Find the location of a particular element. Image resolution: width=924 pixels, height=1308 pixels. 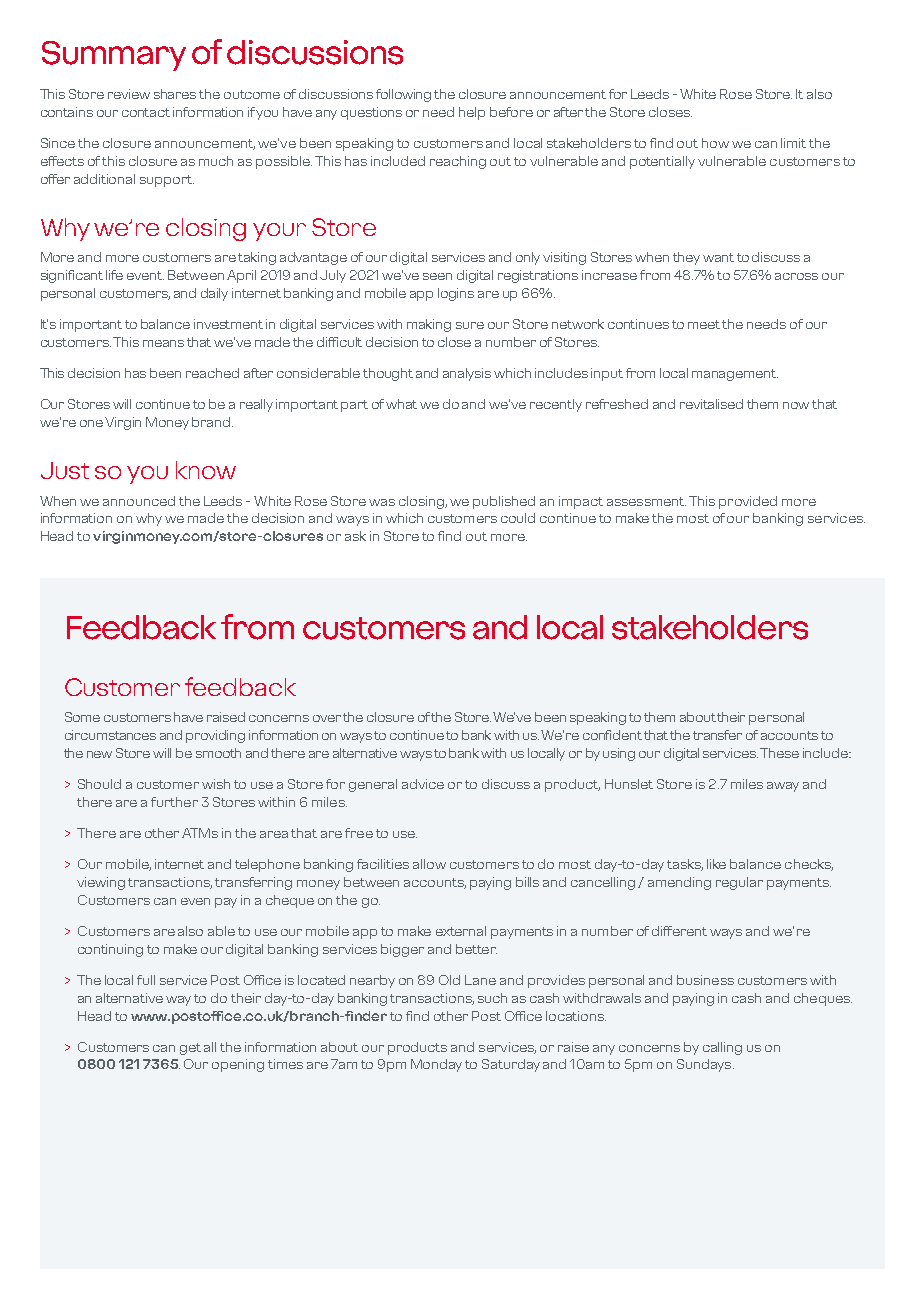

was is located at coordinates (382, 502).
